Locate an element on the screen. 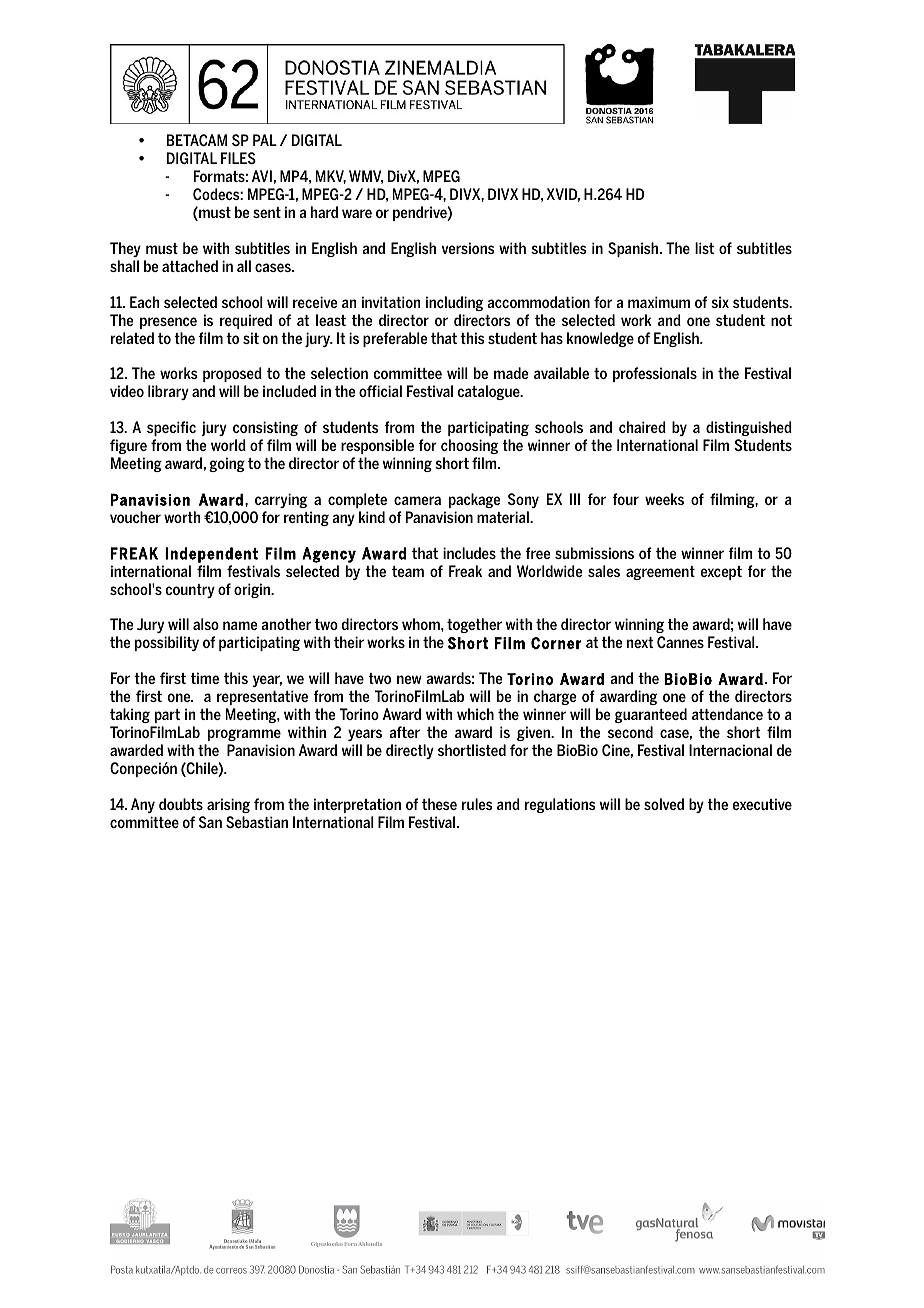 The image size is (924, 1308). Spanish is located at coordinates (634, 249).
